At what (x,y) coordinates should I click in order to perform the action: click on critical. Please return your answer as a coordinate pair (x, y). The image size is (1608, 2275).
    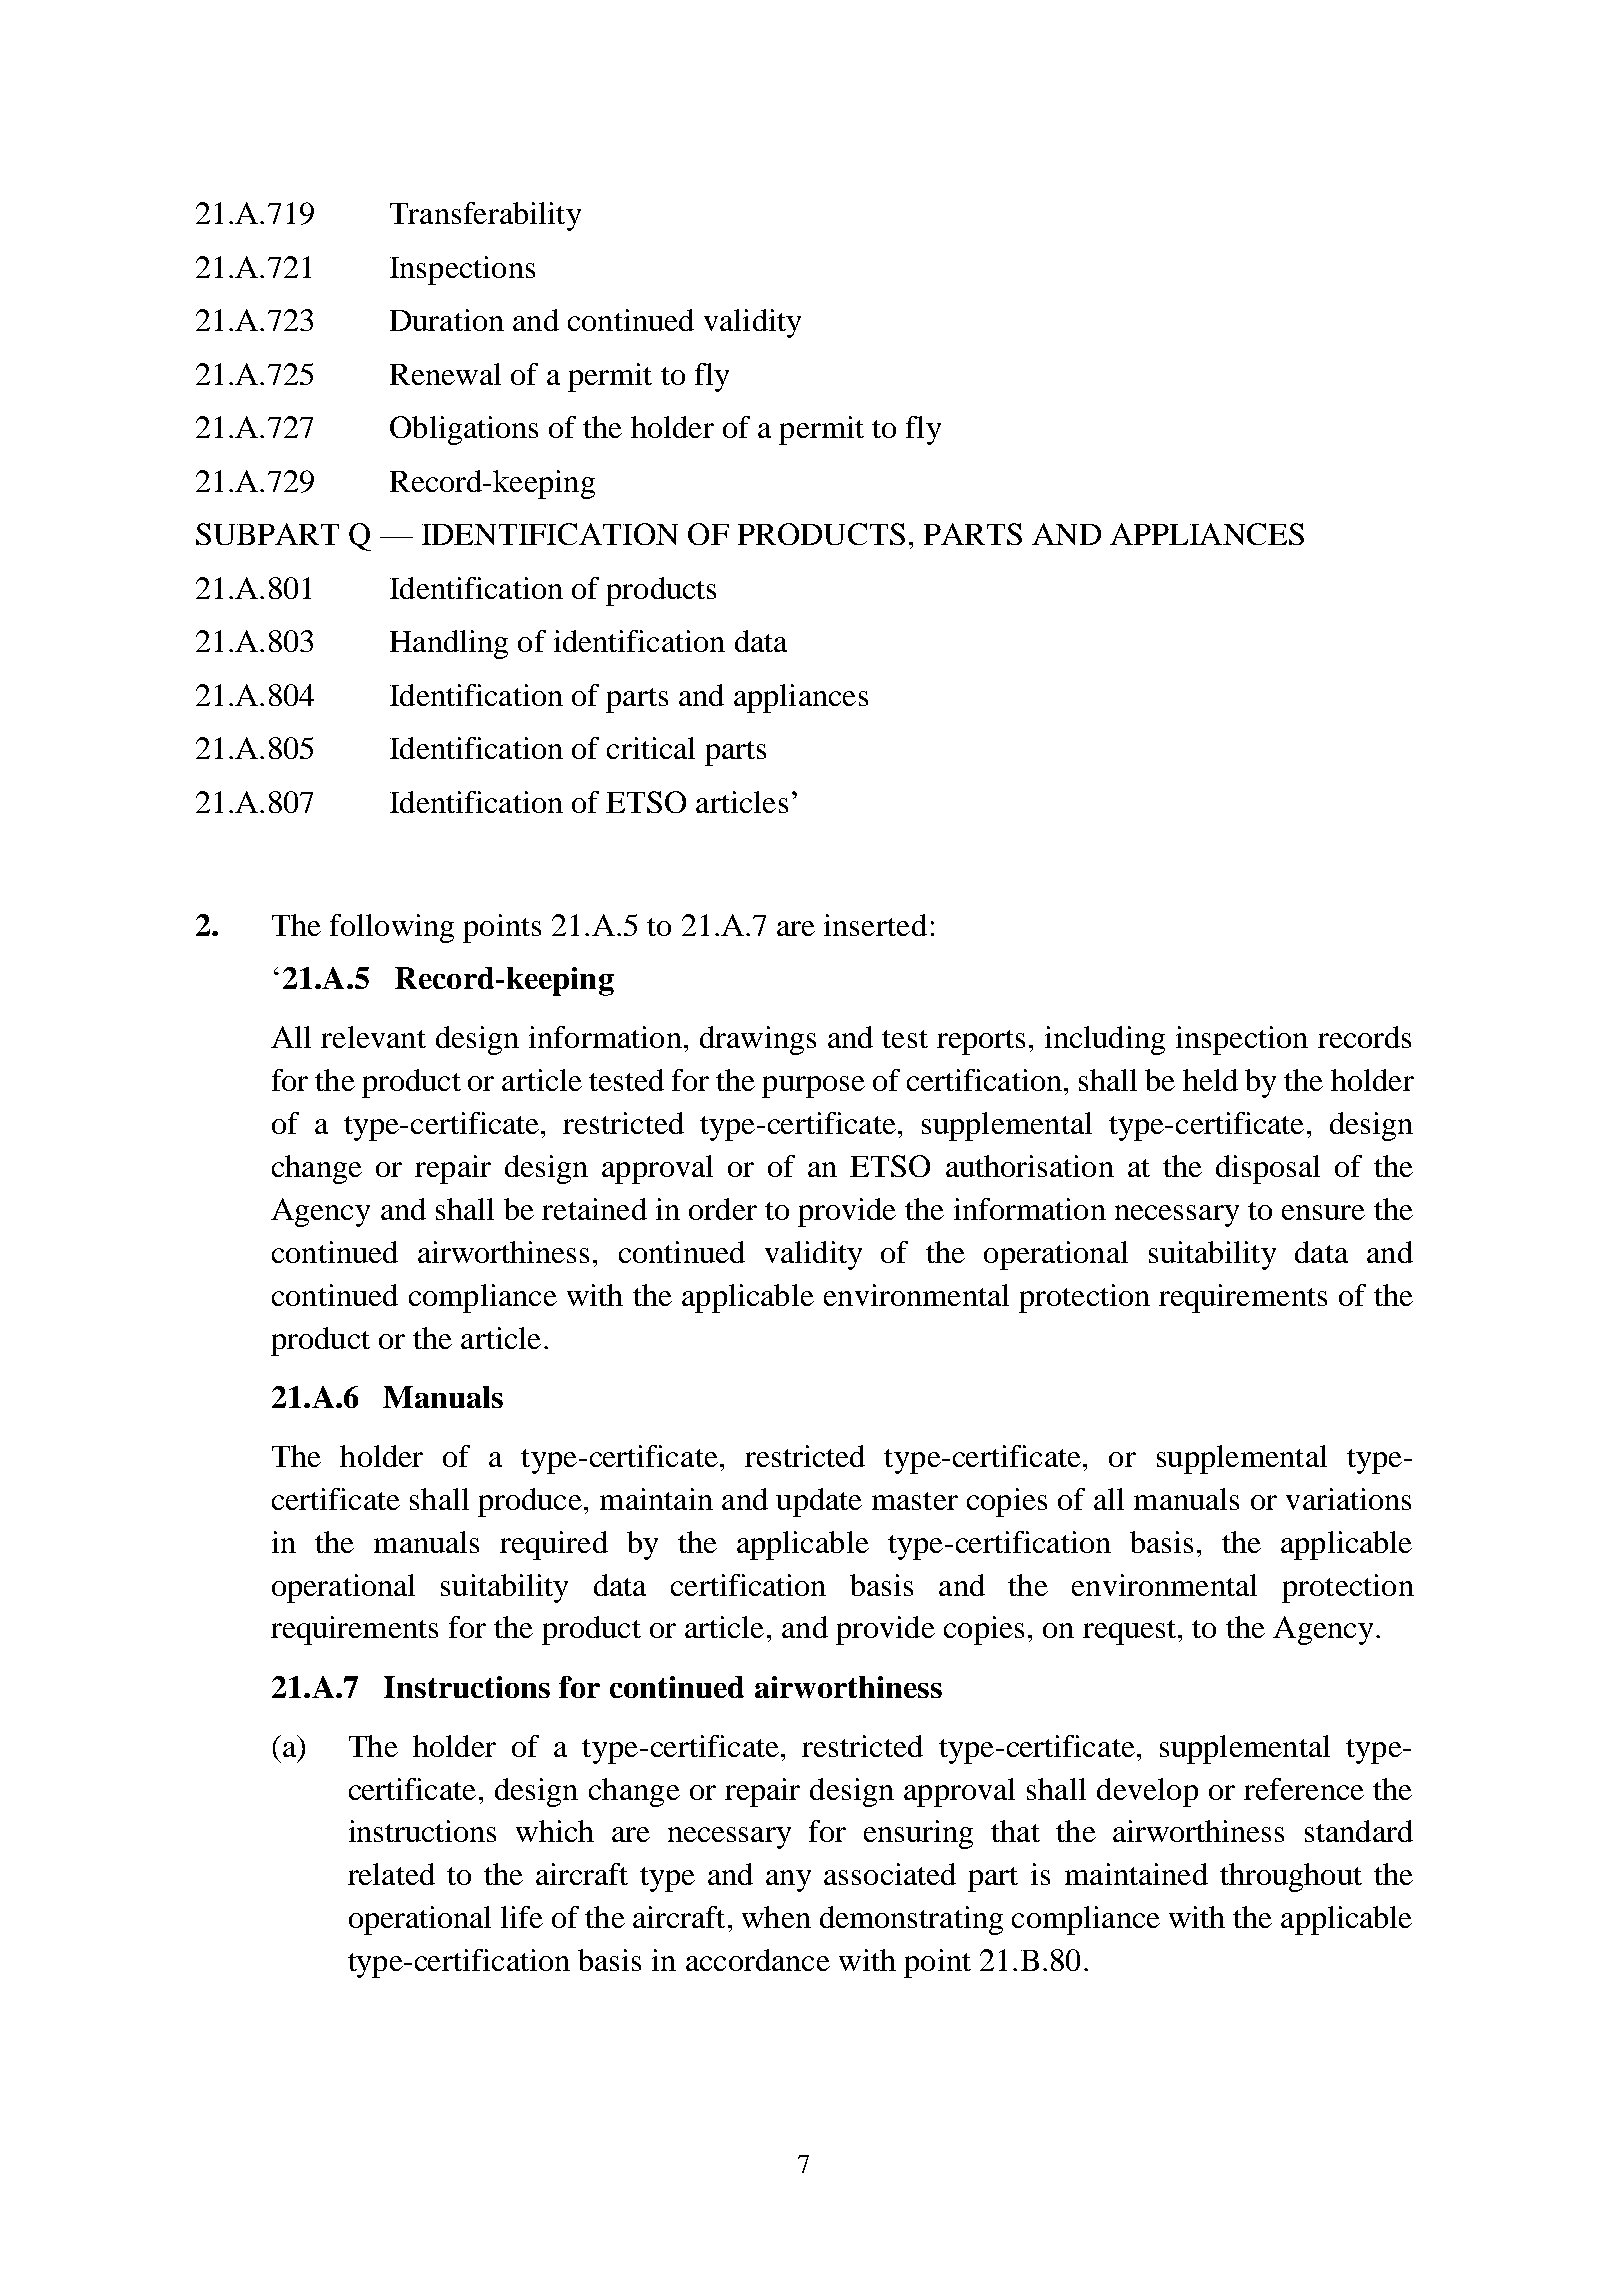
    Looking at the image, I should click on (651, 748).
